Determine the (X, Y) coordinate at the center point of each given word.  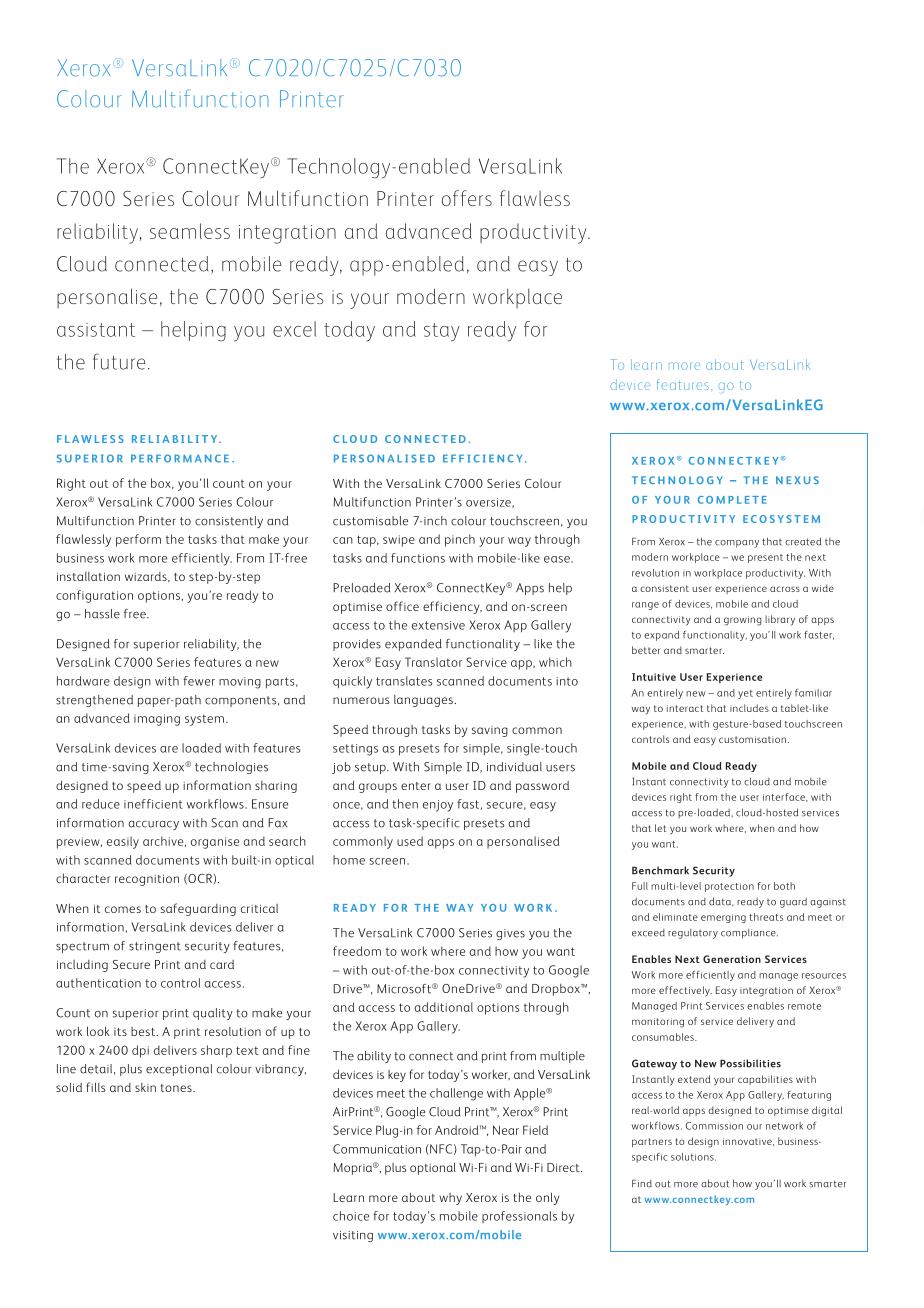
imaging (157, 720)
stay (442, 332)
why (450, 1199)
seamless (190, 231)
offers (467, 198)
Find (642, 1184)
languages (424, 701)
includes (749, 708)
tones (177, 1088)
